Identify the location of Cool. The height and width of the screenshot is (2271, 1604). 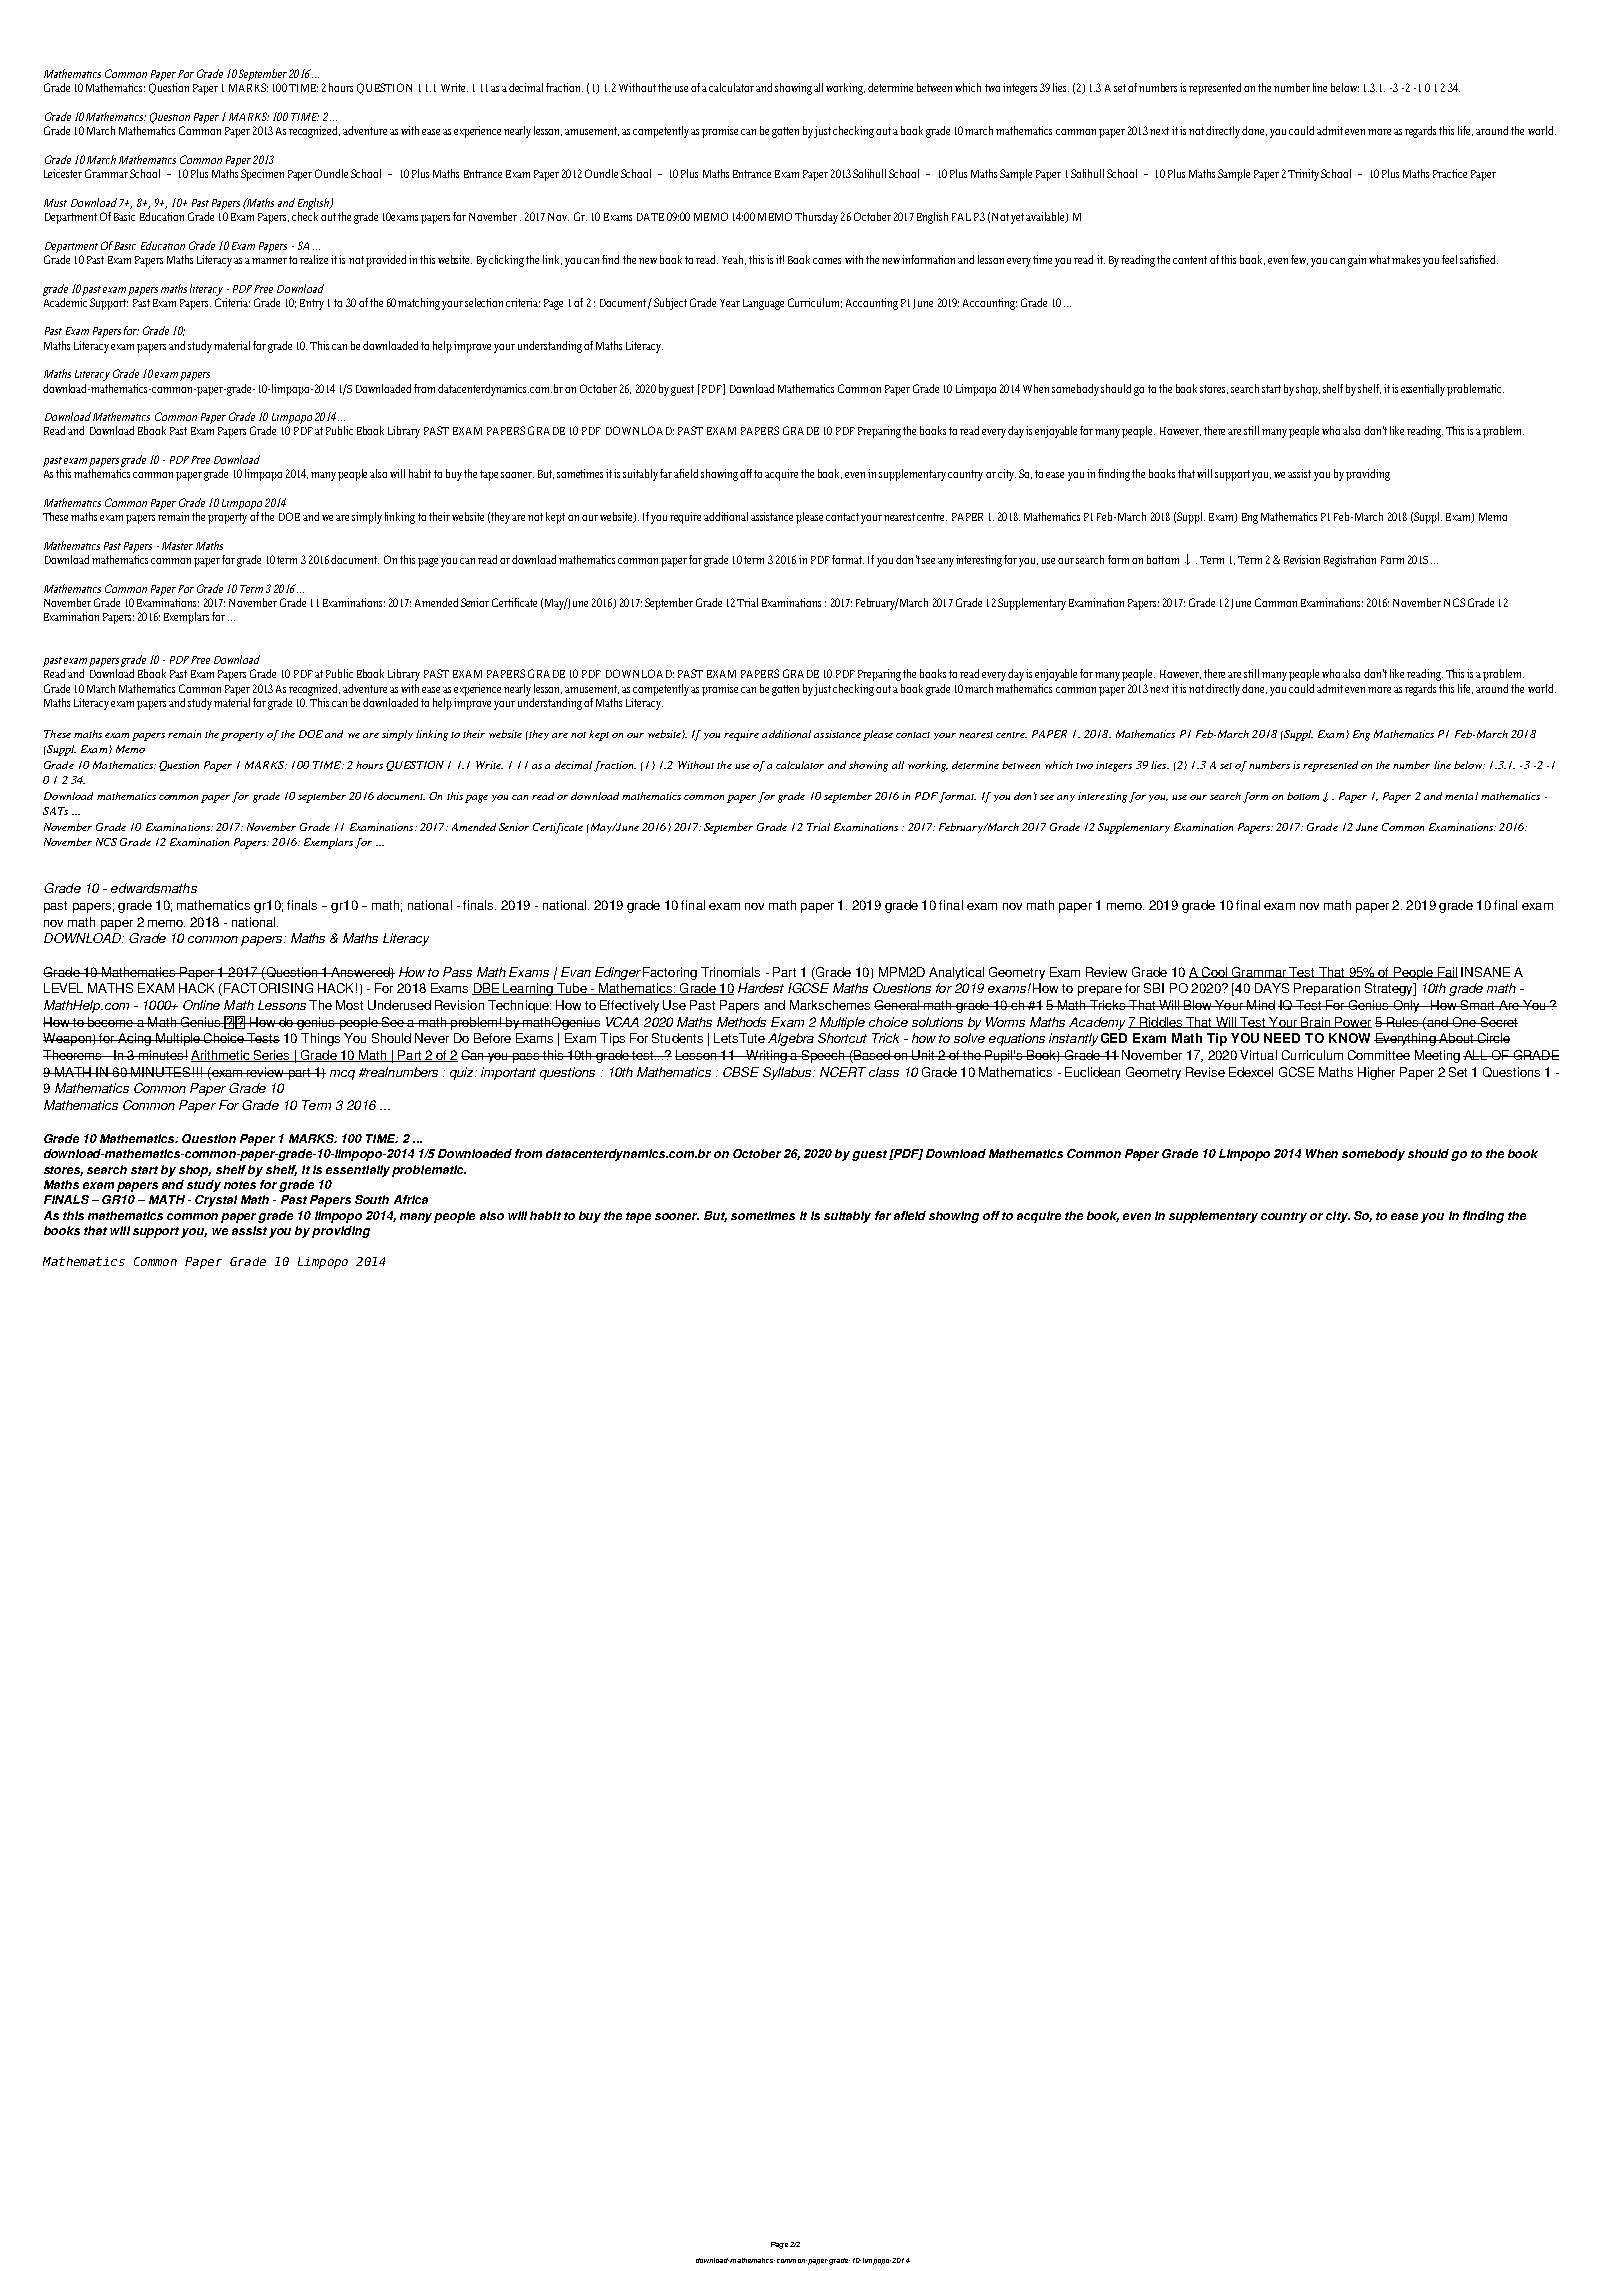
(1214, 972).
